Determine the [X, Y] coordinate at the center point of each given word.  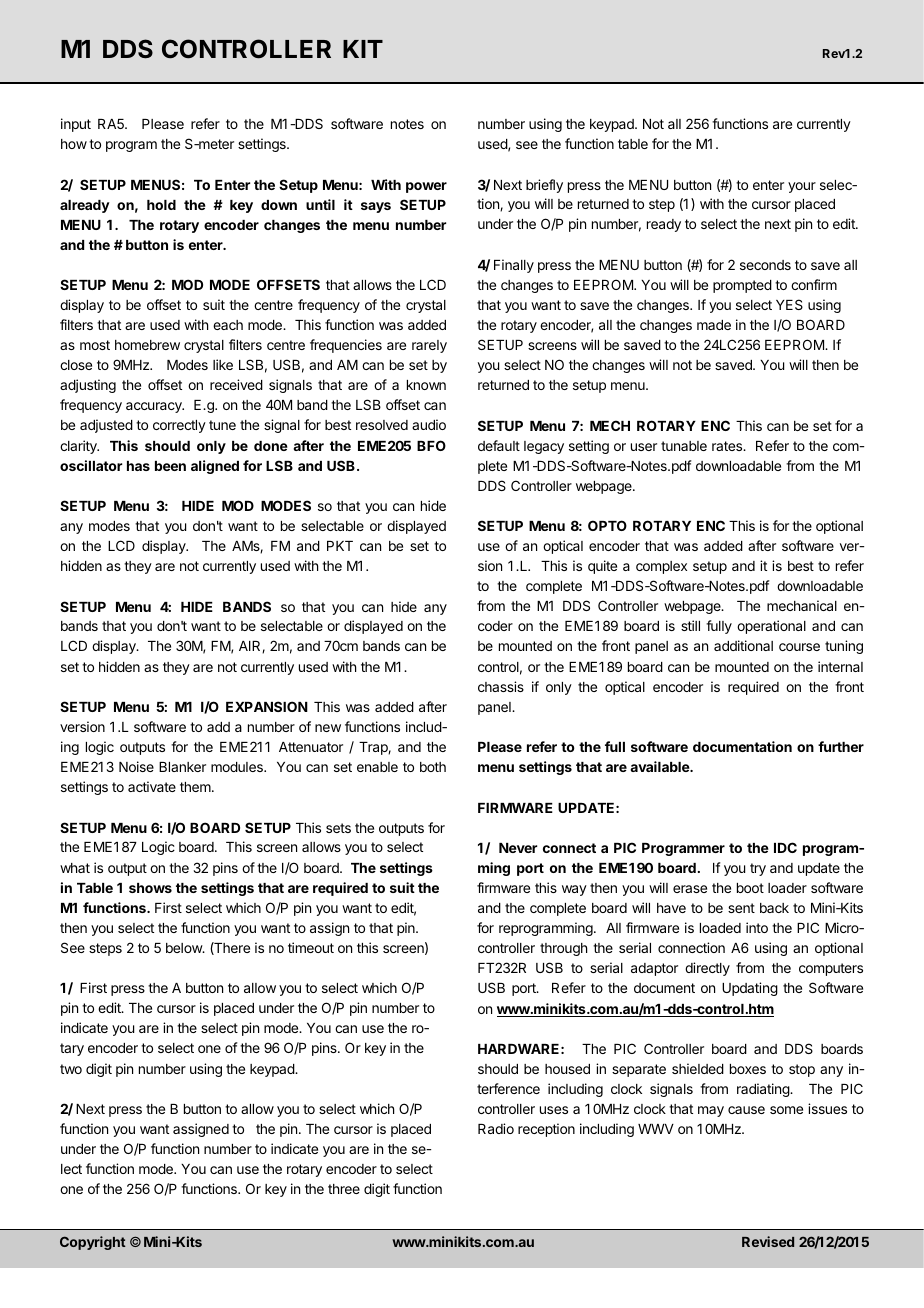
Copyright [93, 1243]
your [802, 187]
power [426, 187]
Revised [768, 1241]
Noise [136, 766]
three [344, 1189]
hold [161, 205]
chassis [501, 686]
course [799, 647]
